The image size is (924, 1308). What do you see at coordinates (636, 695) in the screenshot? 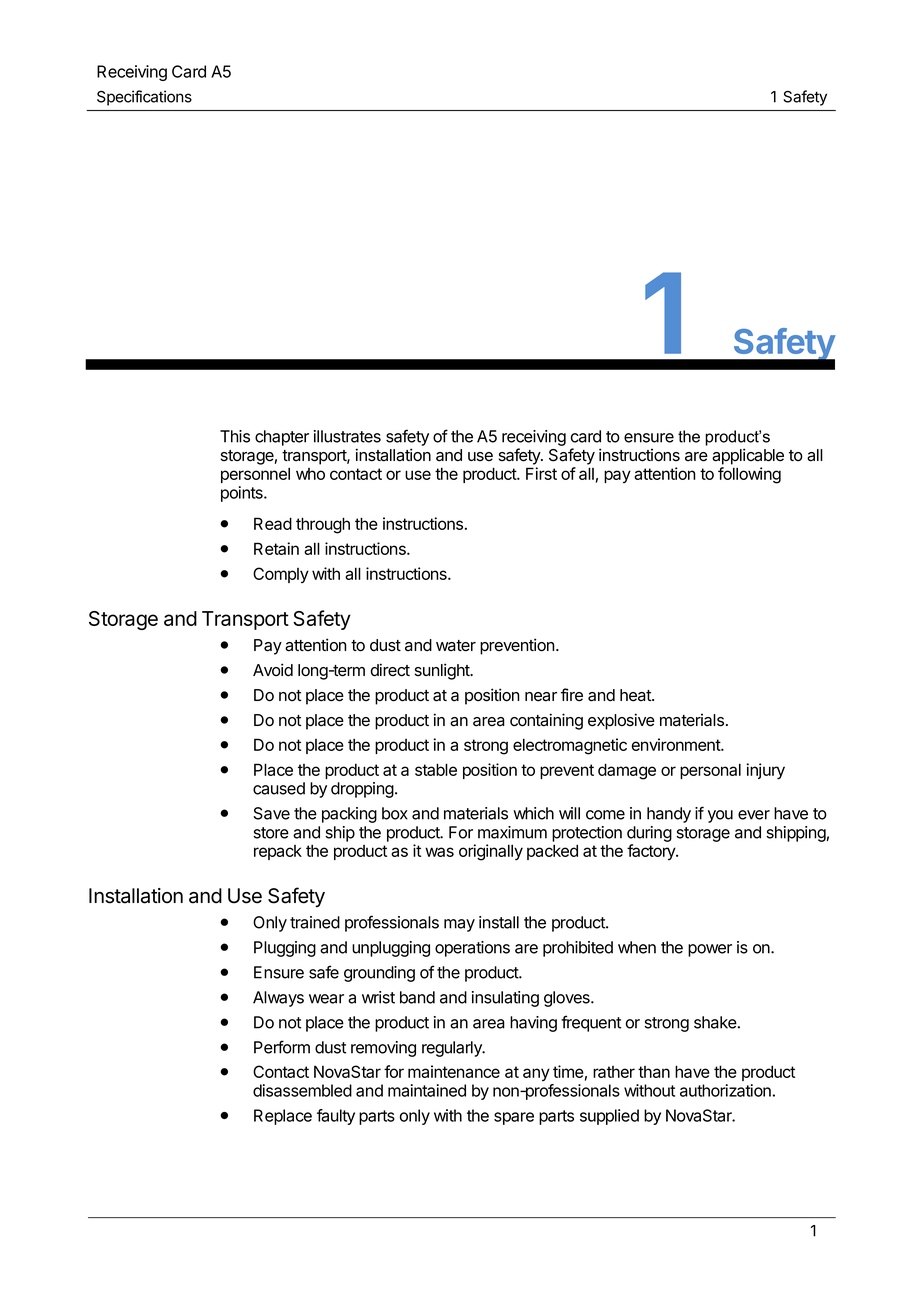
I see `heat` at bounding box center [636, 695].
